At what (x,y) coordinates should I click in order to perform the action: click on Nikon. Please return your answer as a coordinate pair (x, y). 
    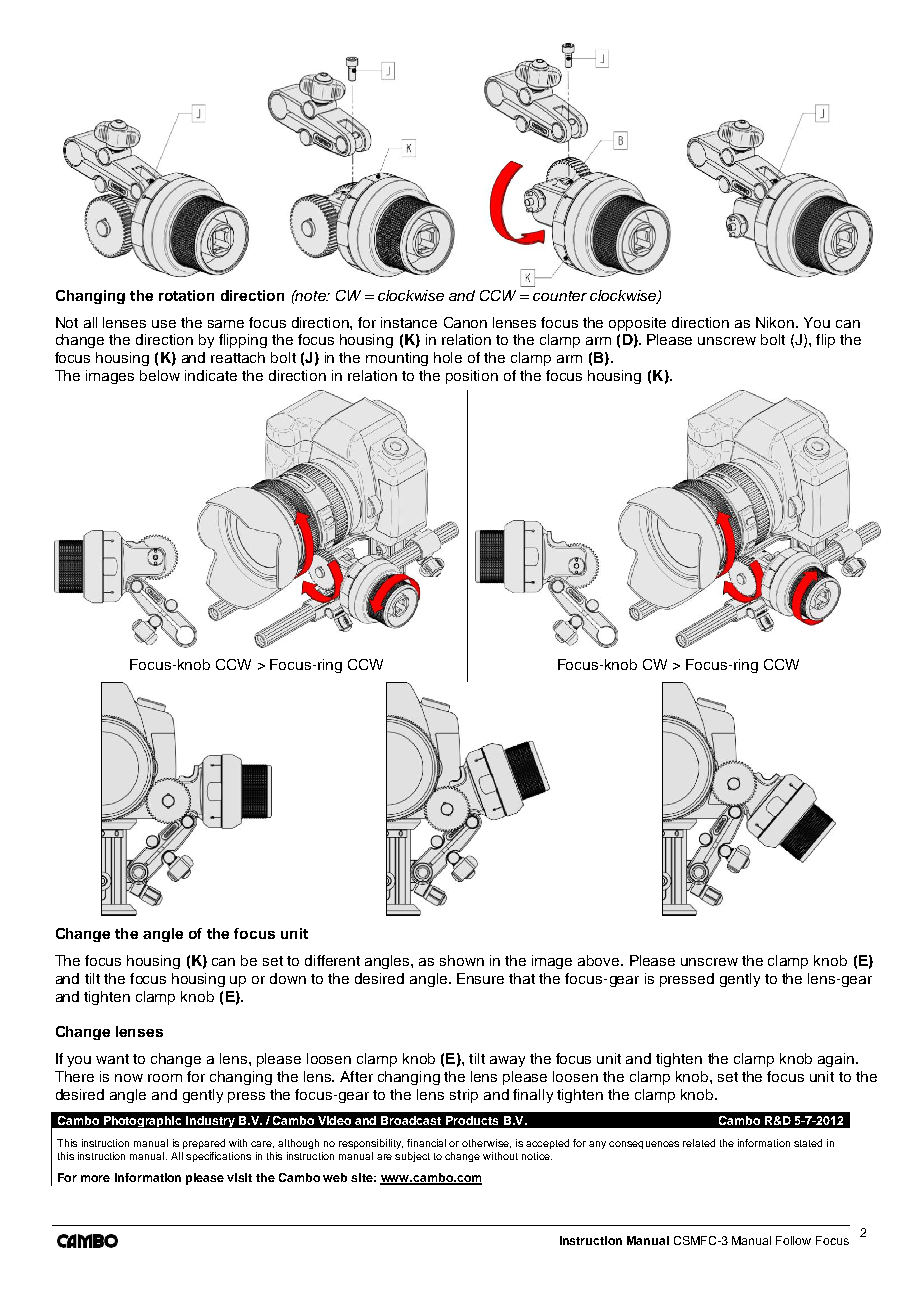
    Looking at the image, I should click on (776, 322).
